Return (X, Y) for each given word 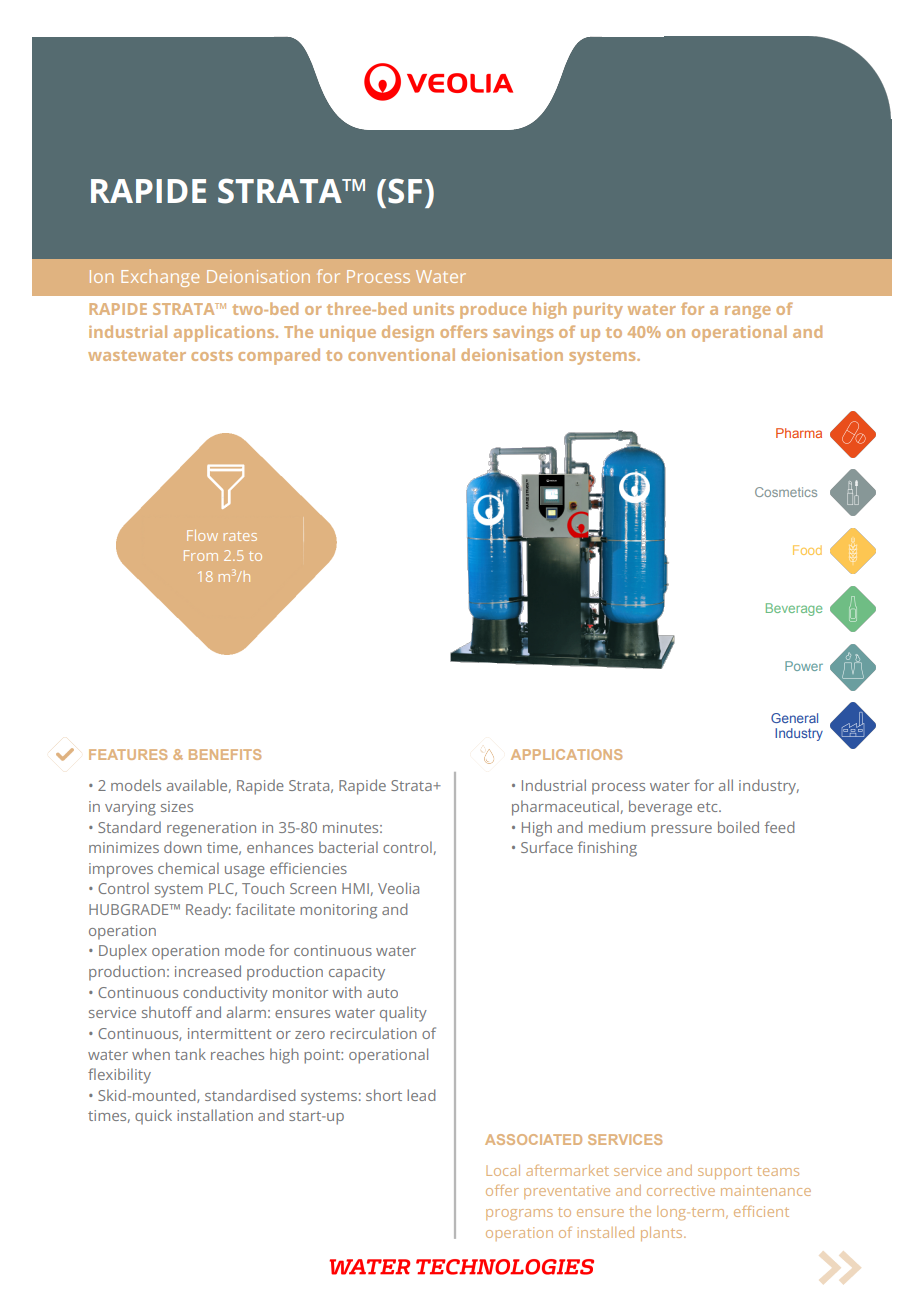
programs (519, 1214)
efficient (761, 1211)
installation (215, 1115)
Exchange (160, 278)
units (434, 309)
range (748, 312)
